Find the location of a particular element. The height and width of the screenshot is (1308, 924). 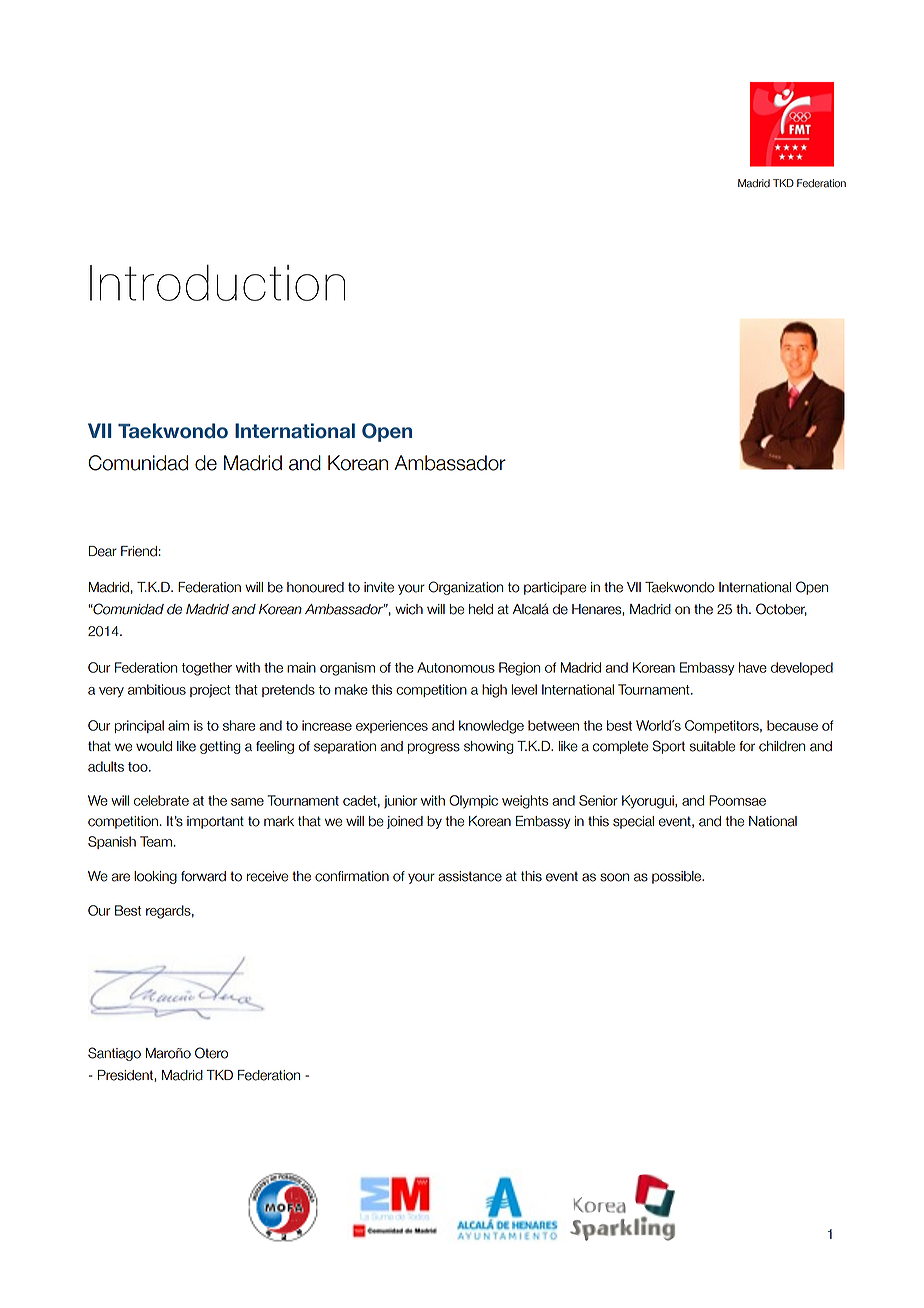

Friend is located at coordinates (139, 551).
